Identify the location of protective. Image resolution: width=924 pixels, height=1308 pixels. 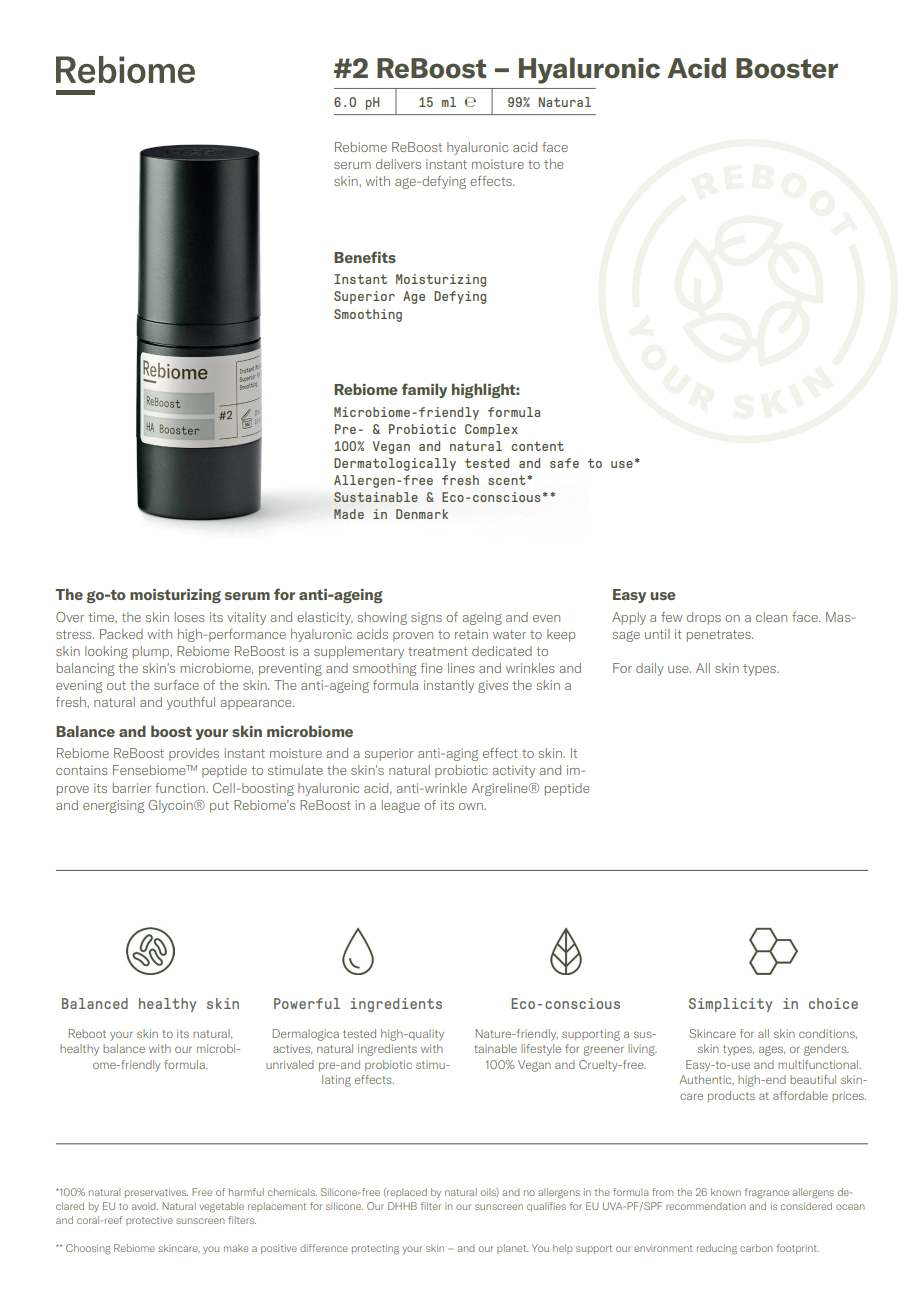
(149, 1221).
